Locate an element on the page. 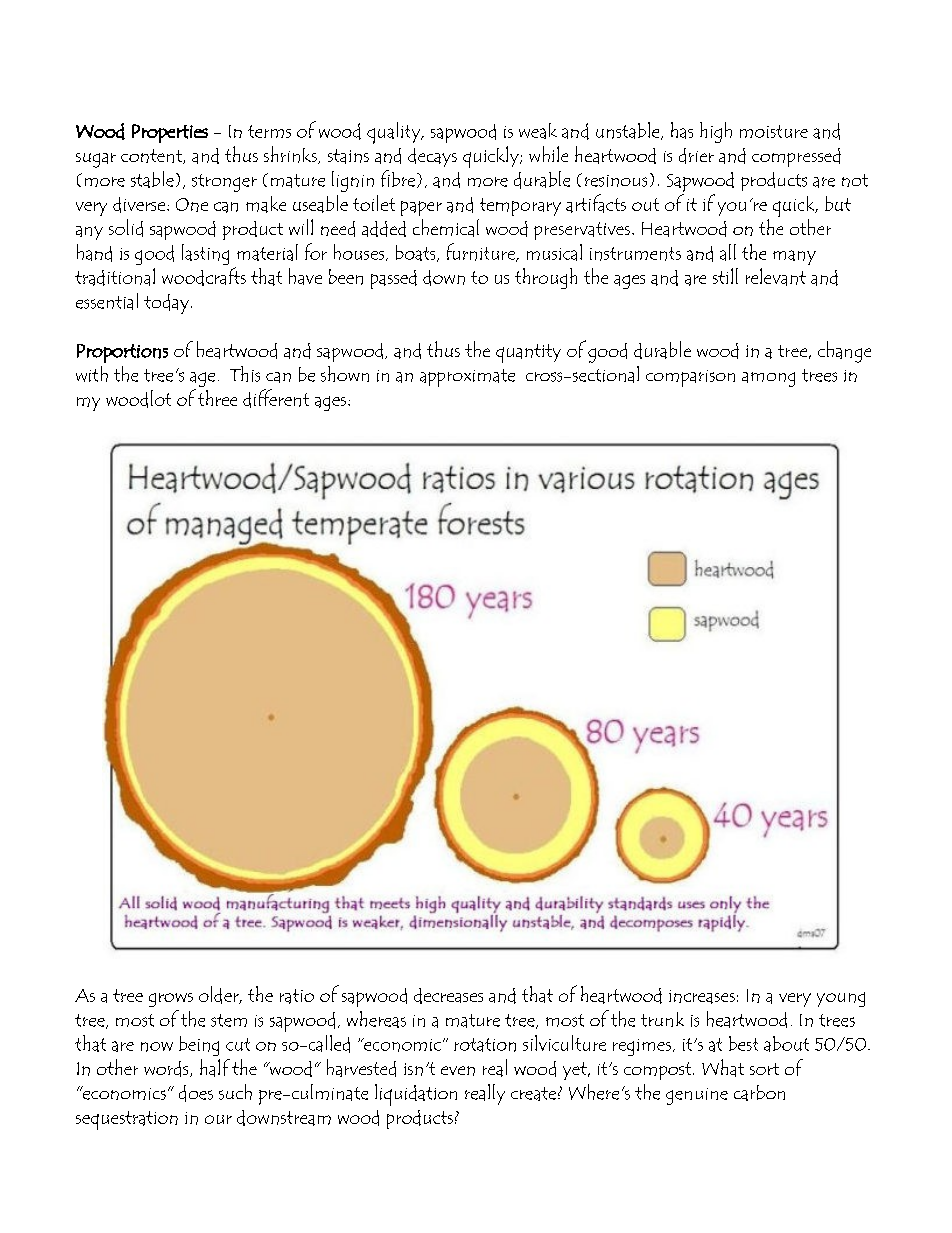  compressed is located at coordinates (796, 157).
